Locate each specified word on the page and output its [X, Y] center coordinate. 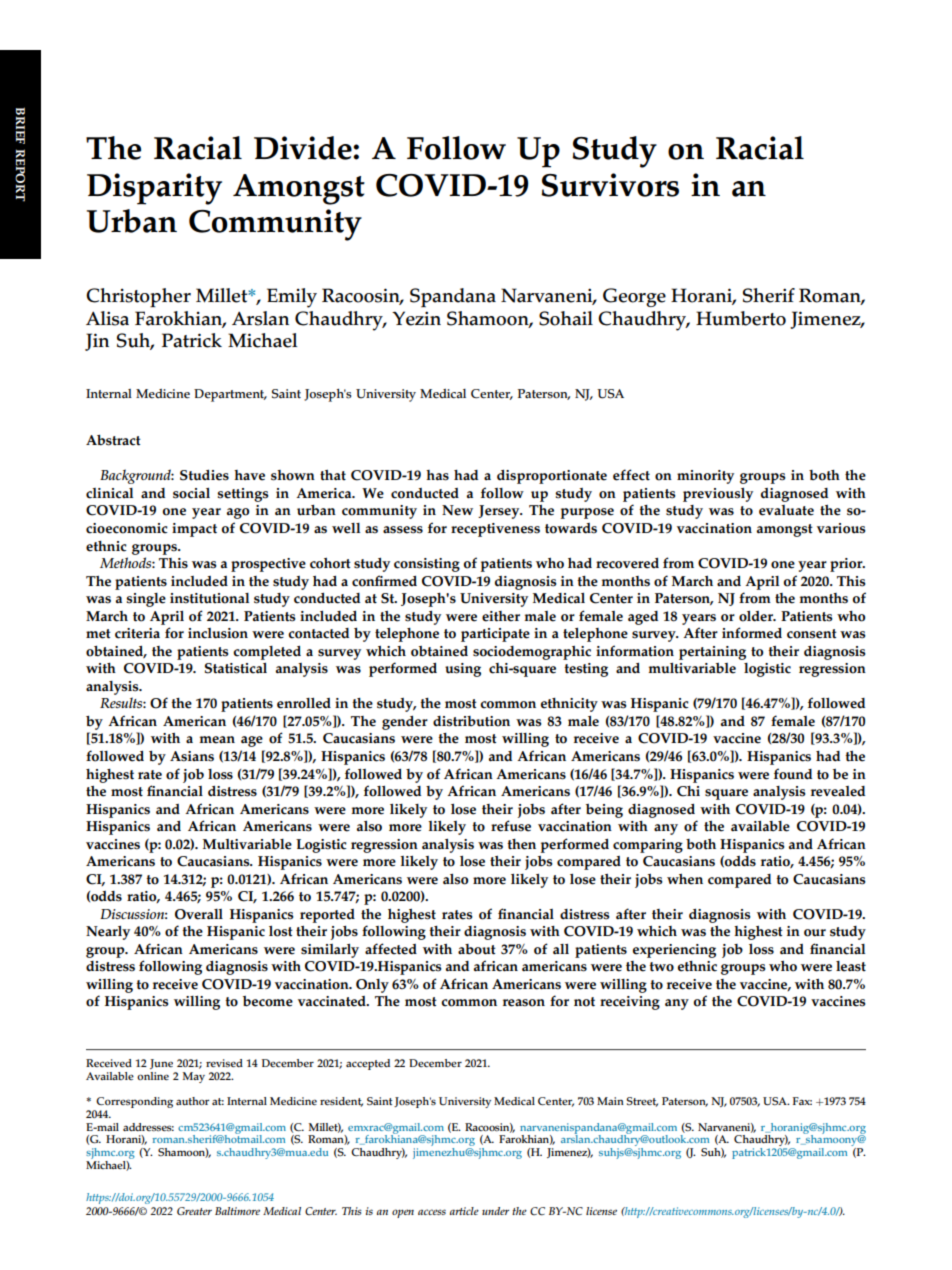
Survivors [610, 185]
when [685, 879]
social [191, 493]
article [464, 1211]
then [521, 844]
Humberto [741, 318]
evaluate [786, 510]
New [457, 510]
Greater [194, 1211]
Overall [199, 914]
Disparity [154, 189]
